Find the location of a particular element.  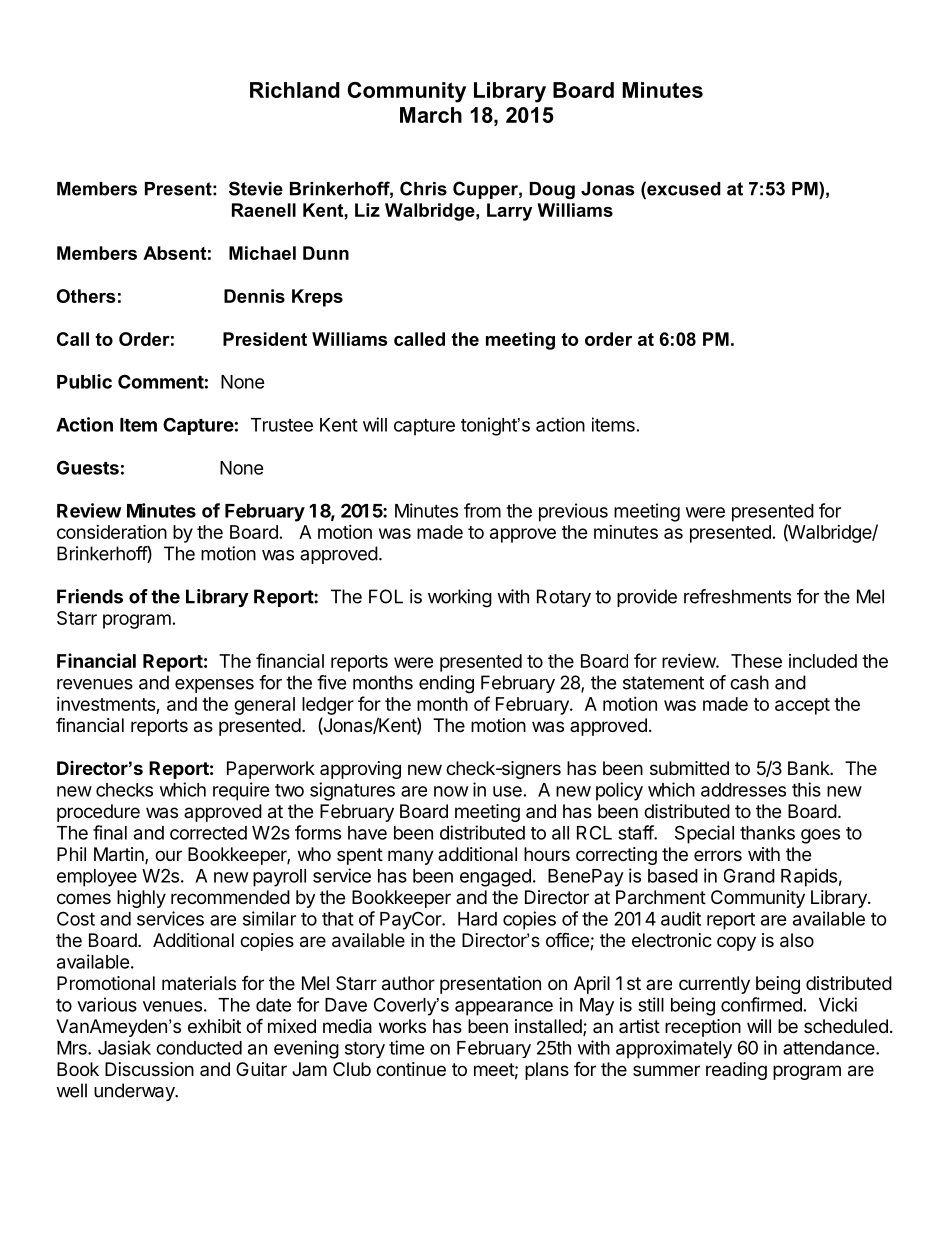

Guests is located at coordinates (88, 467).
